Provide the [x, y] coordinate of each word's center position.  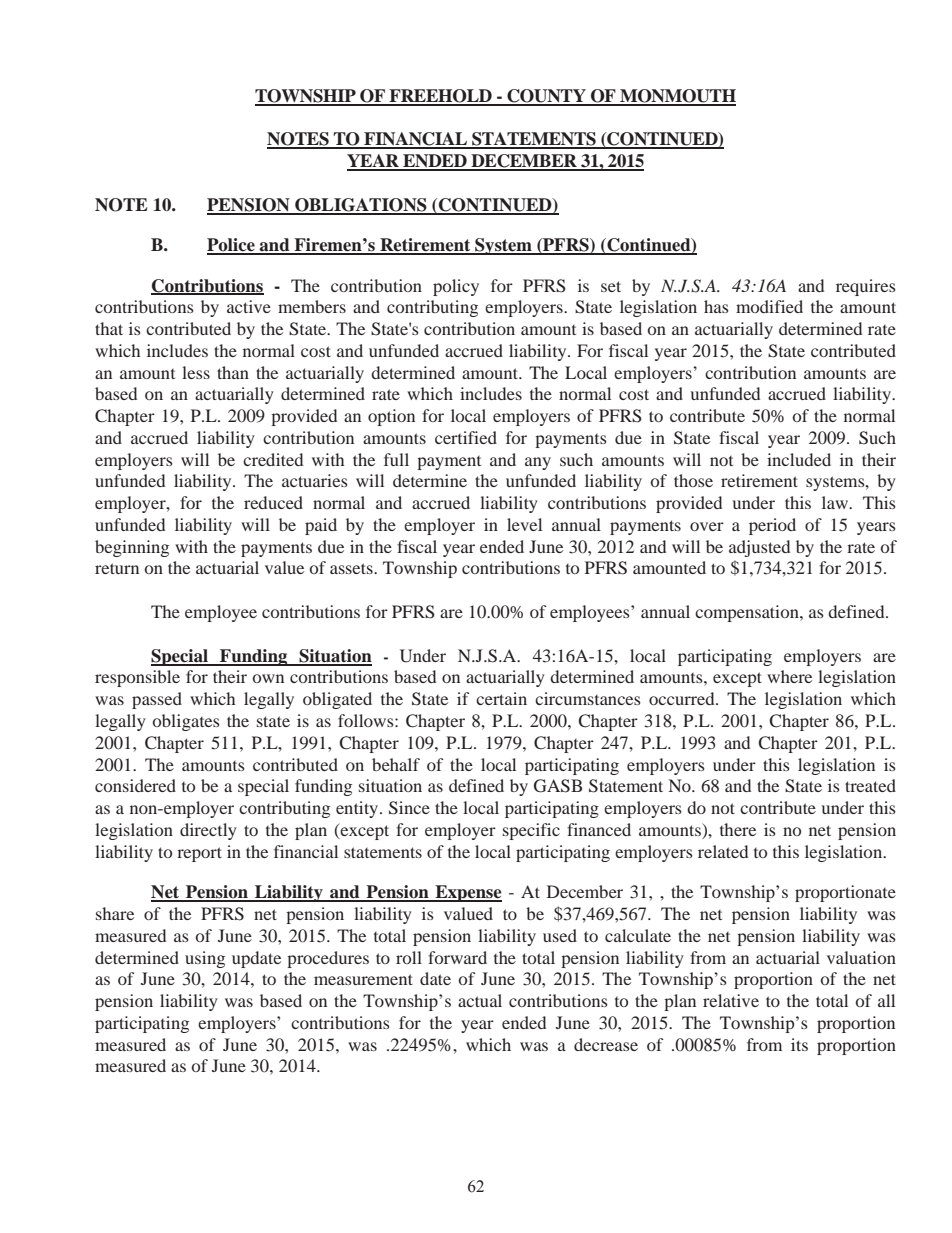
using [205, 959]
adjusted [759, 548]
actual [480, 1000]
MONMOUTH [677, 97]
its [799, 1044]
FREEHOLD [440, 97]
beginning [132, 548]
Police [232, 246]
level [524, 524]
